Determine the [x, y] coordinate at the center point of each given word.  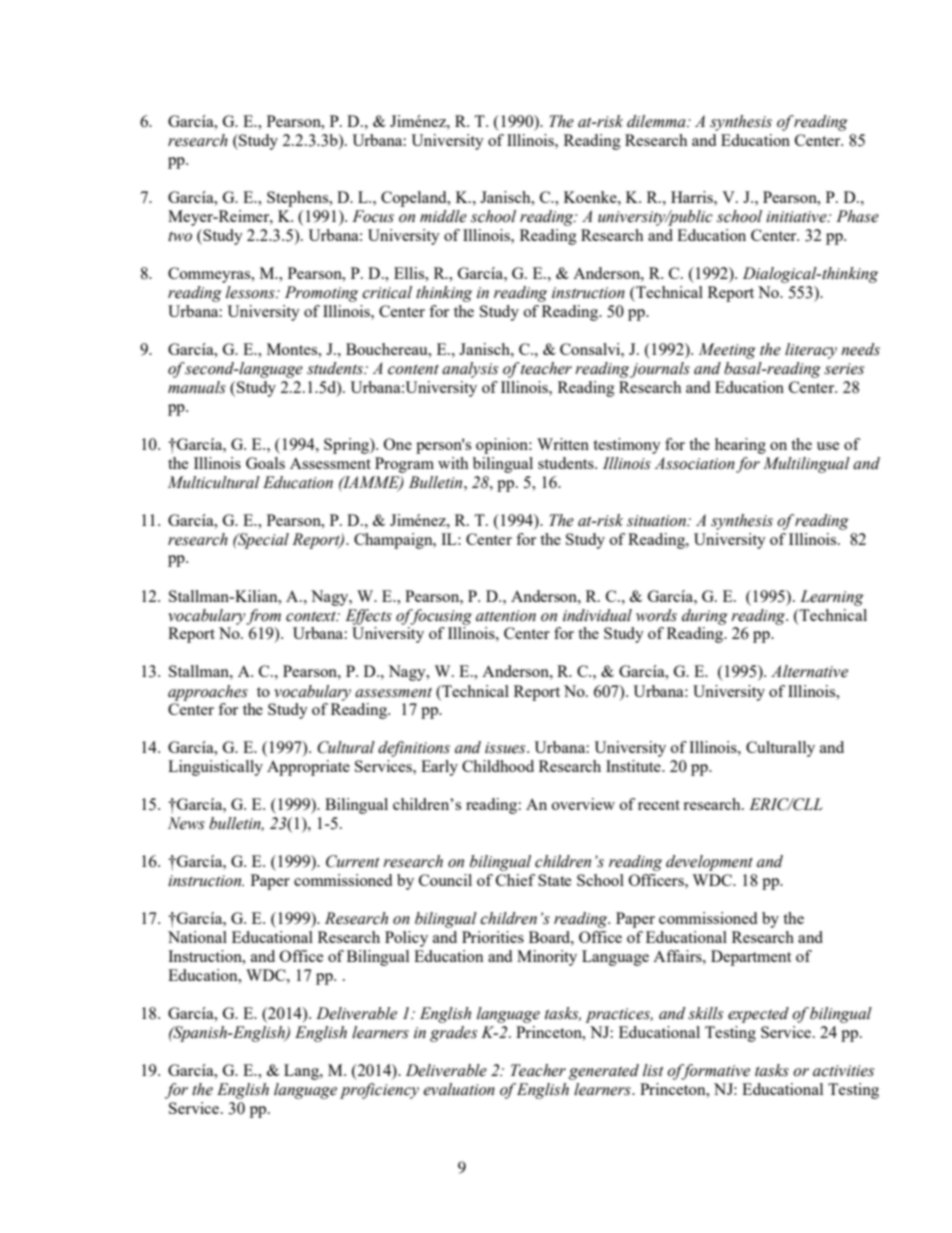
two [180, 236]
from [263, 617]
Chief [515, 880]
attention [506, 616]
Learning [832, 598]
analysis [470, 370]
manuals [197, 387]
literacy [811, 351]
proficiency [379, 1091]
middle [443, 216]
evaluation [459, 1089]
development [709, 863]
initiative [797, 217]
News [186, 823]
